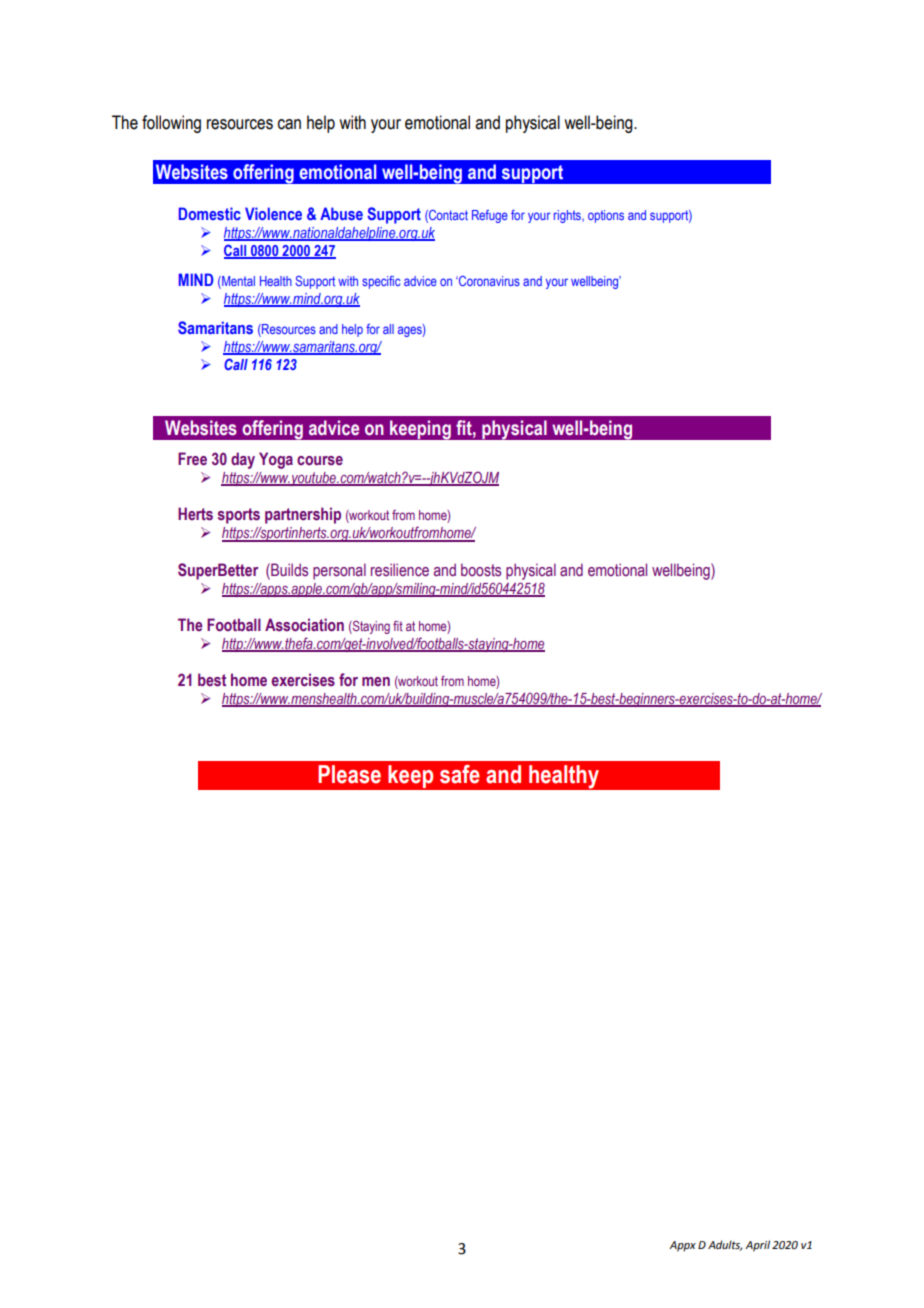 The width and height of the screenshot is (924, 1308). Describe the element at coordinates (400, 570) in the screenshot. I see `resilience` at that location.
